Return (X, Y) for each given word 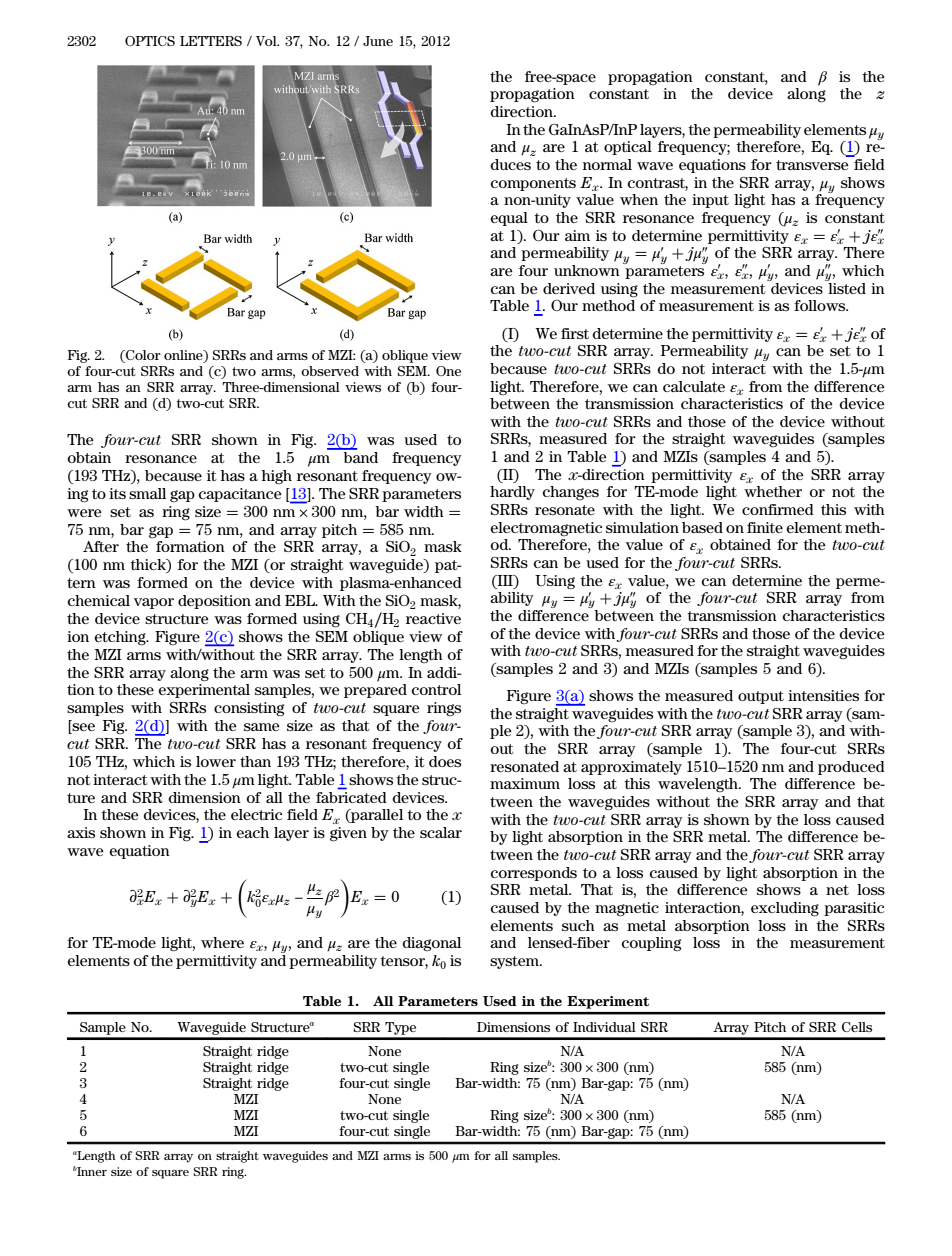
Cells (857, 1027)
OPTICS (150, 41)
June (378, 41)
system (515, 962)
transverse (812, 165)
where (222, 942)
